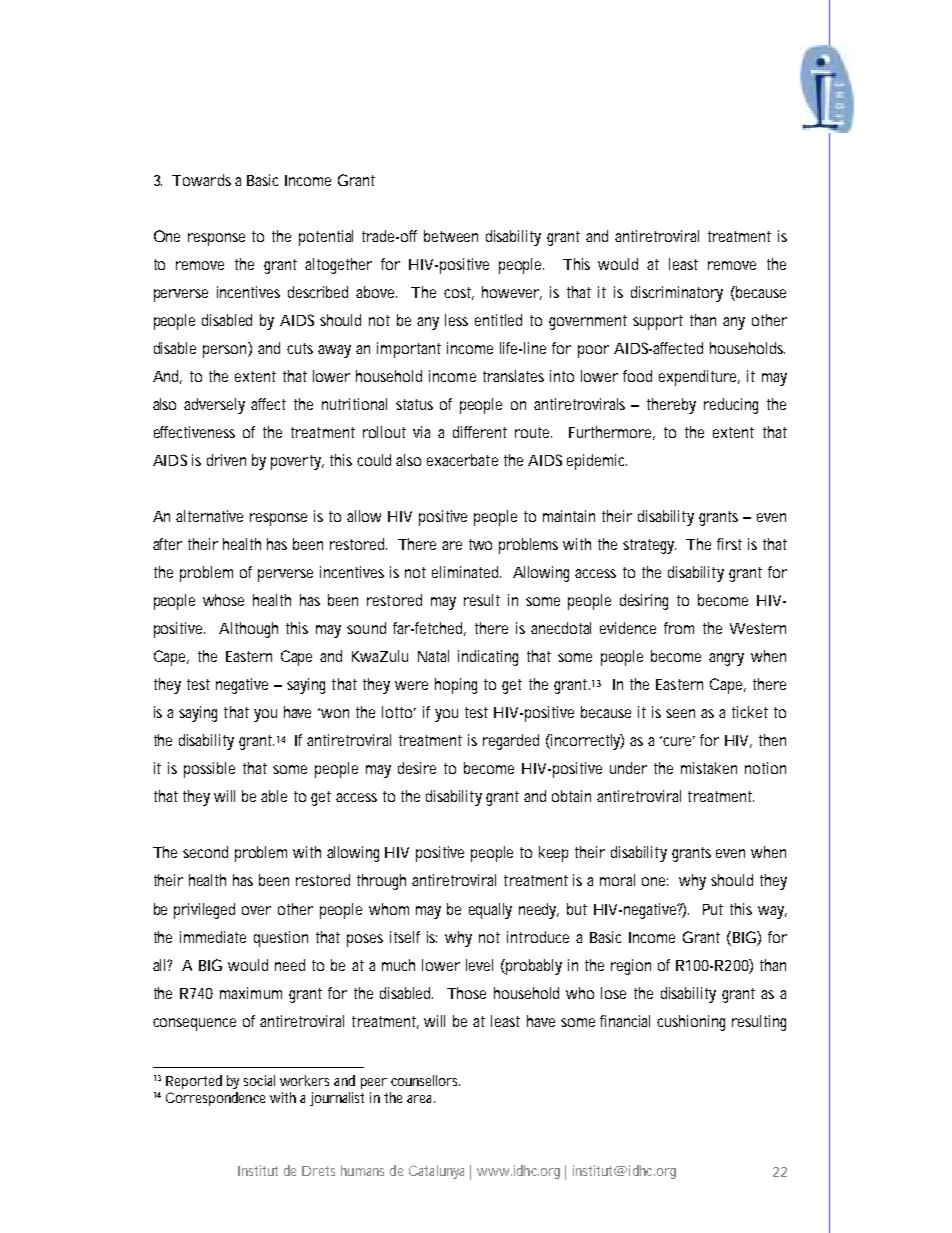 This document has width=952, height=1233. Describe the element at coordinates (226, 460) in the document. I see `driven` at that location.
